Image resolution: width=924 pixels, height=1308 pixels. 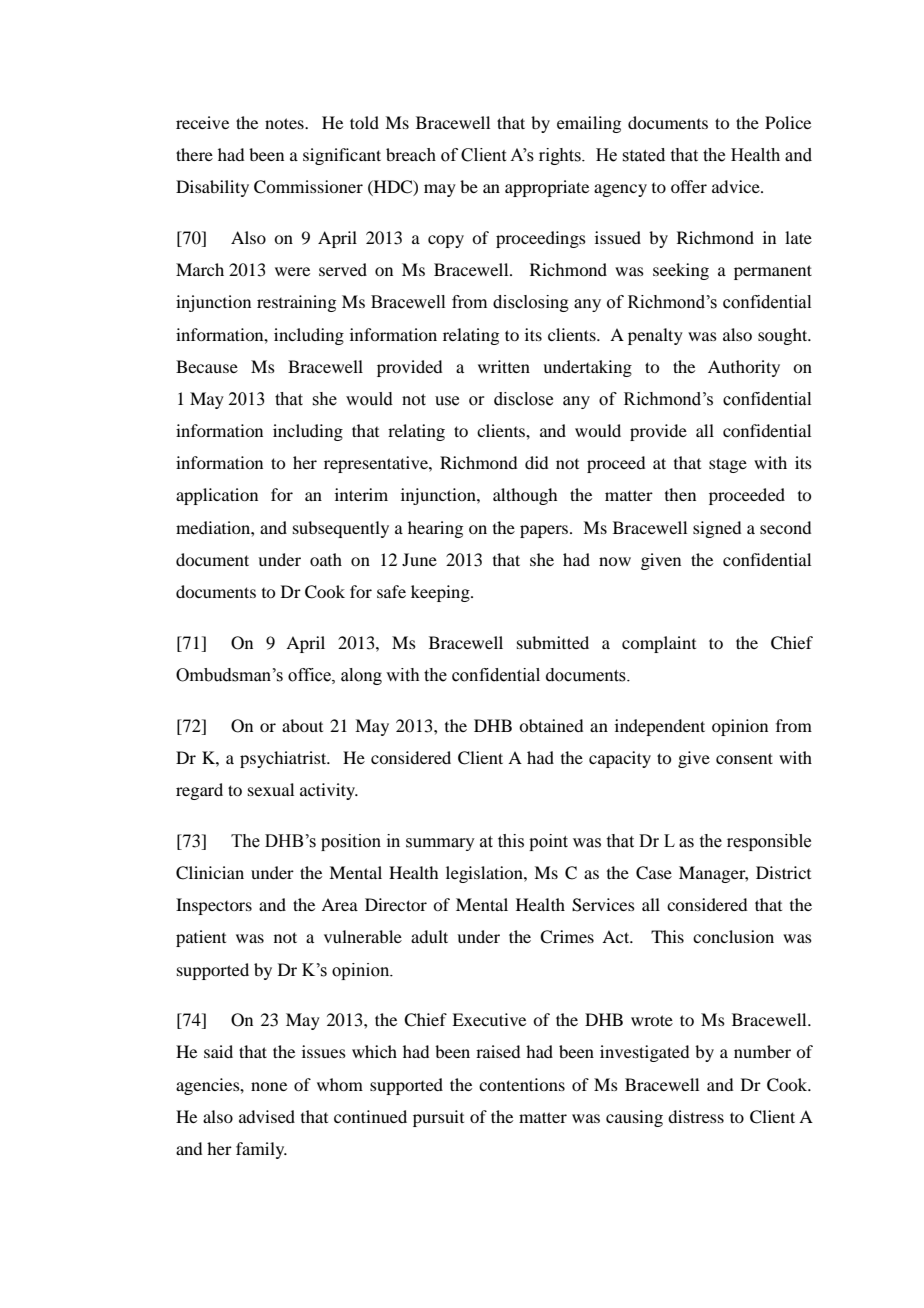 I want to click on oath, so click(x=326, y=559).
